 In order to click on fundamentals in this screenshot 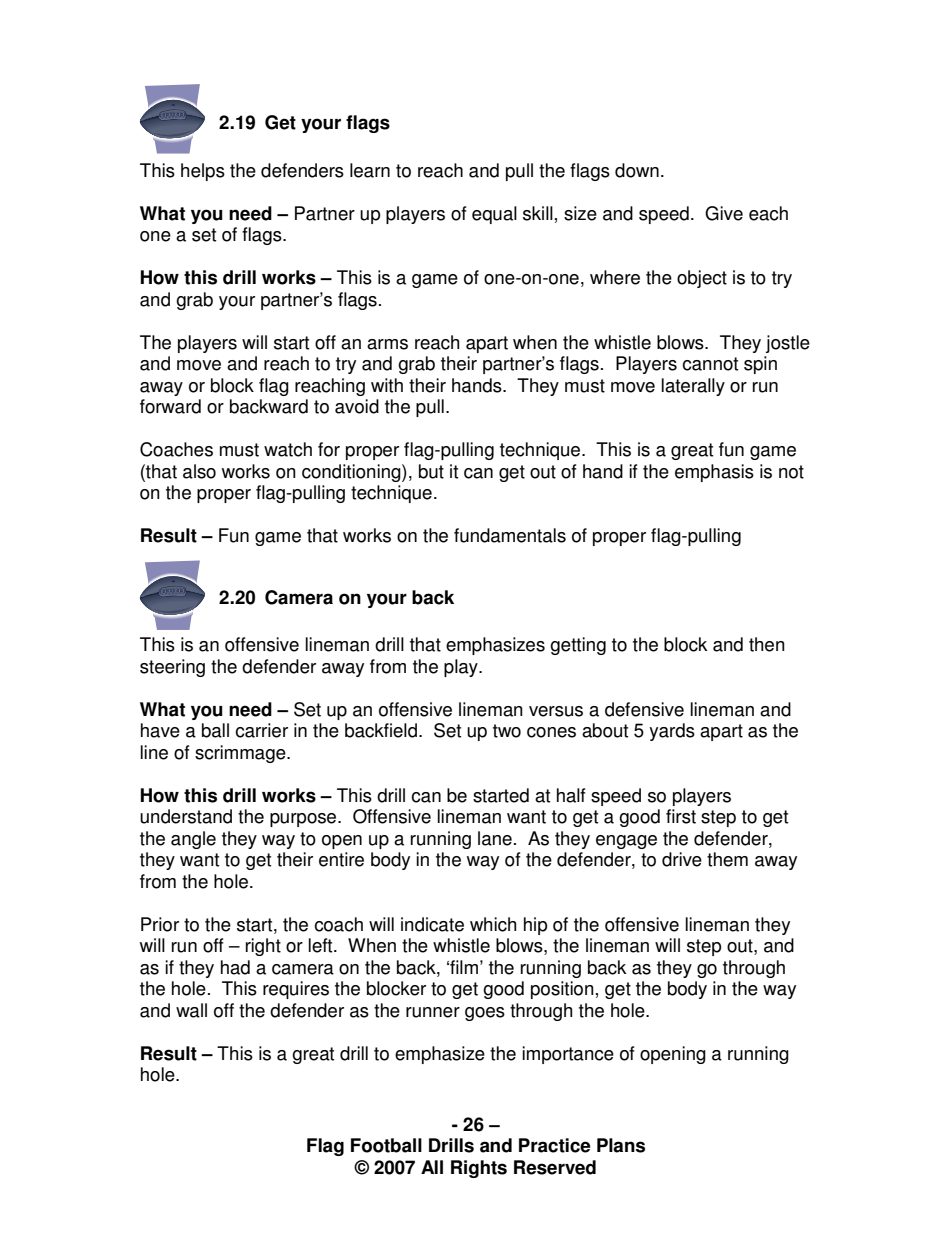, I will do `click(510, 535)`.
